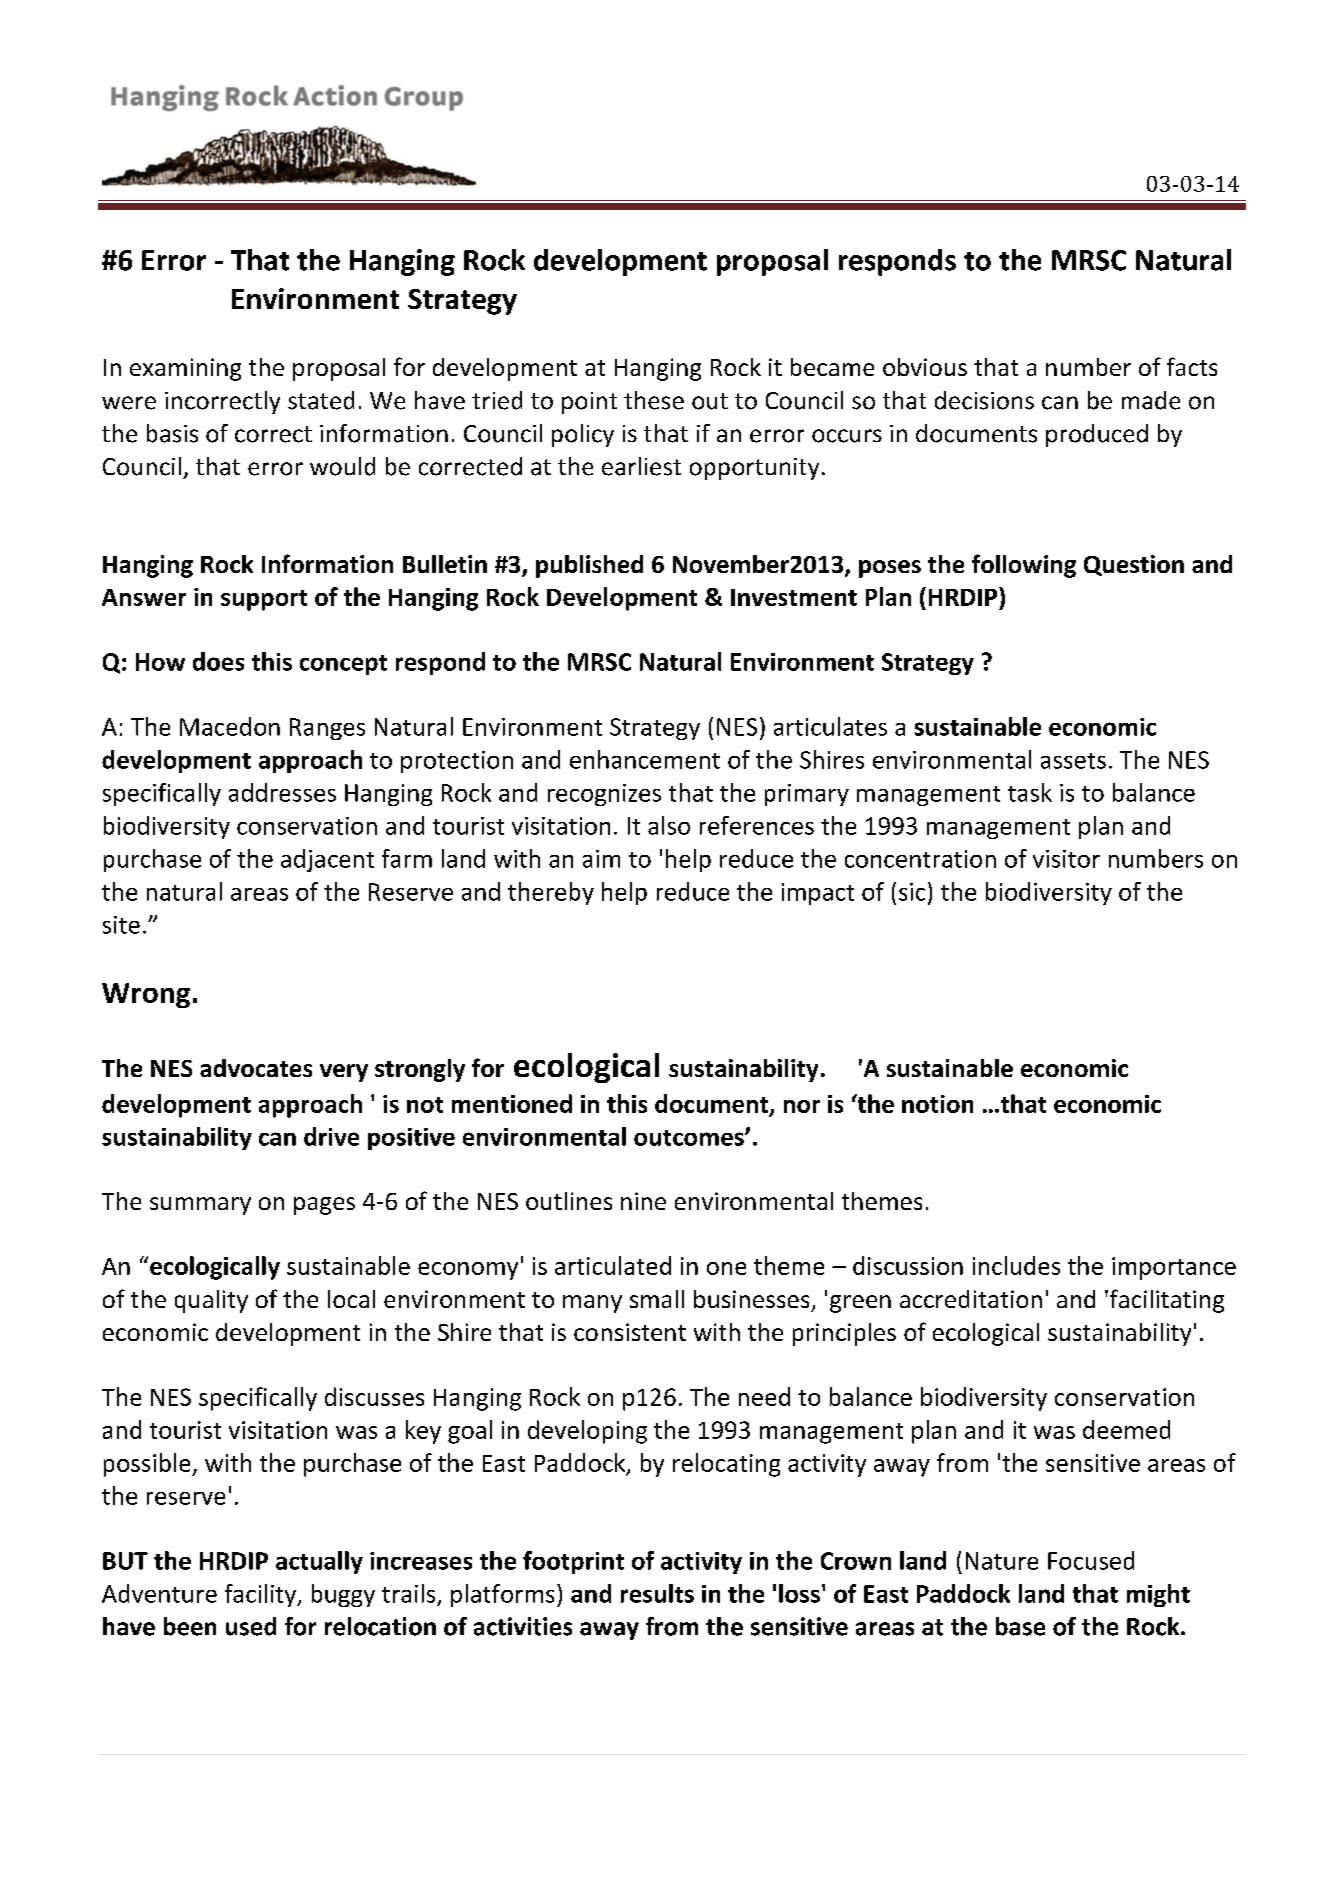  Describe the element at coordinates (321, 400) in the screenshot. I see `stated` at that location.
